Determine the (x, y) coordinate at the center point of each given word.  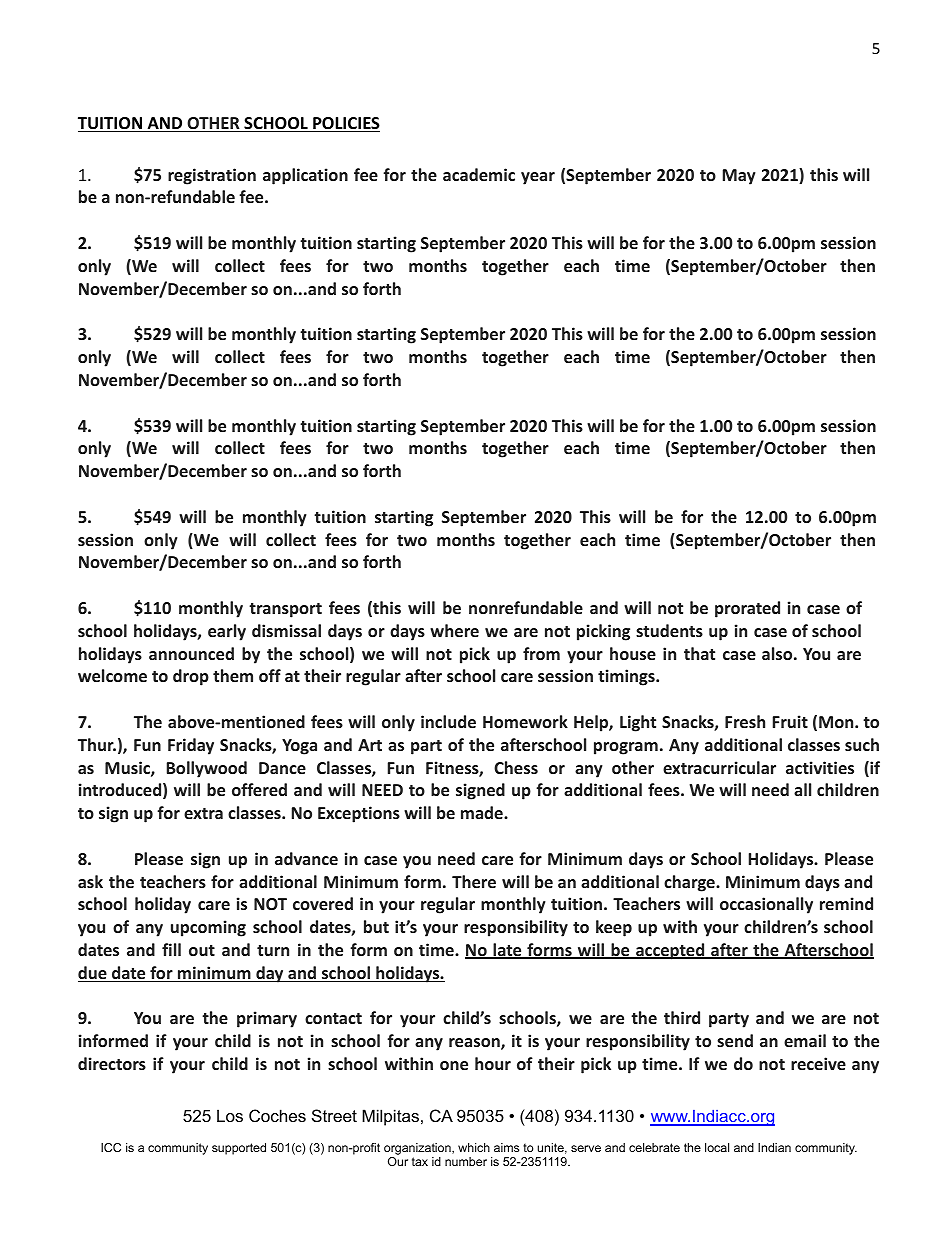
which (474, 1147)
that (699, 653)
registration (212, 176)
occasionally (766, 905)
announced (191, 653)
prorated (747, 609)
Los (230, 1115)
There (474, 881)
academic (479, 174)
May (739, 177)
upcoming (208, 928)
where (454, 630)
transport (285, 610)
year (538, 178)
